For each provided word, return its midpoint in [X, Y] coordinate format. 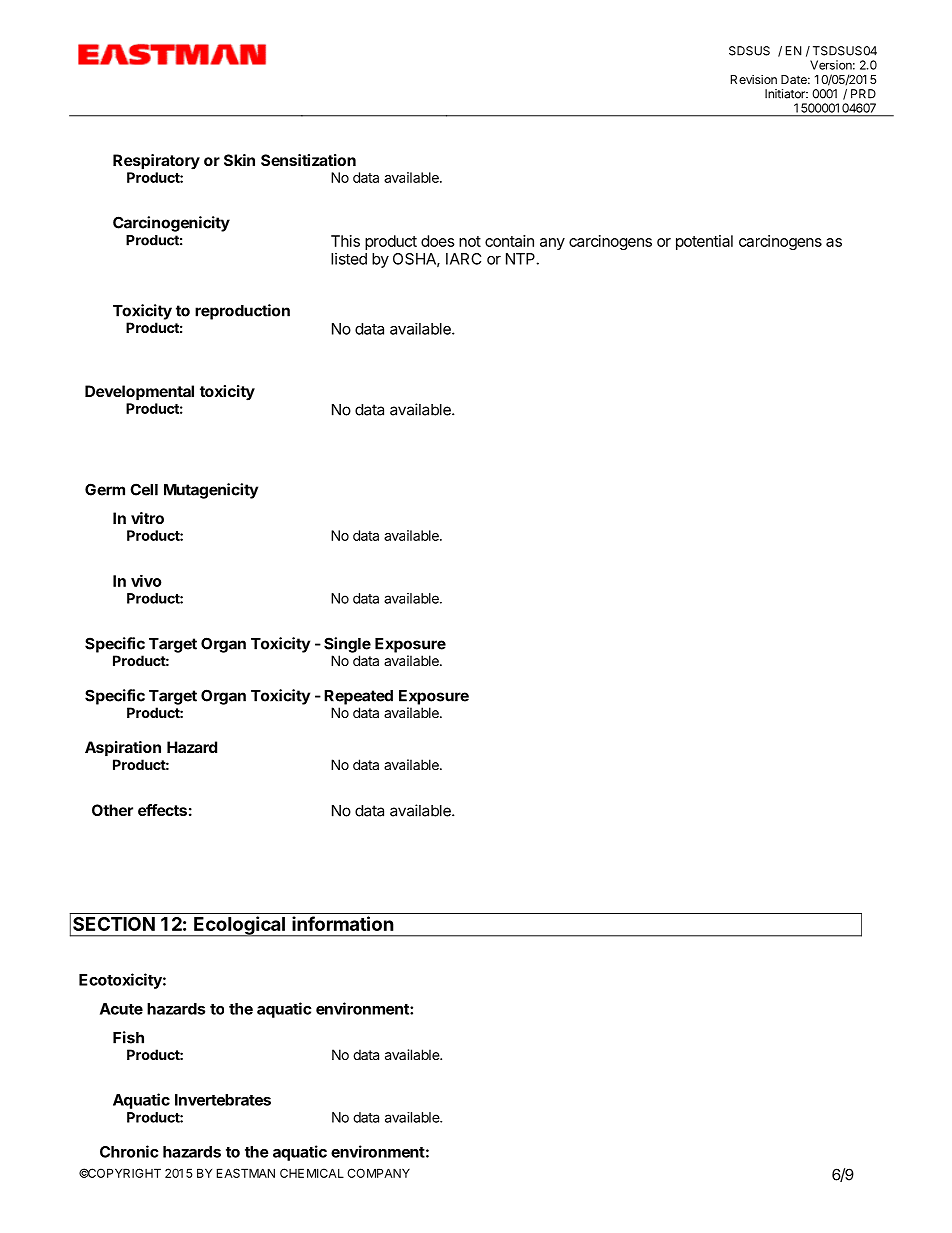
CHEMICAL [312, 1173]
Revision [754, 79]
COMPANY [378, 1173]
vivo [146, 580]
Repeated [358, 697]
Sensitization [308, 160]
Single [347, 645]
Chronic [129, 1151]
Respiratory [156, 162]
